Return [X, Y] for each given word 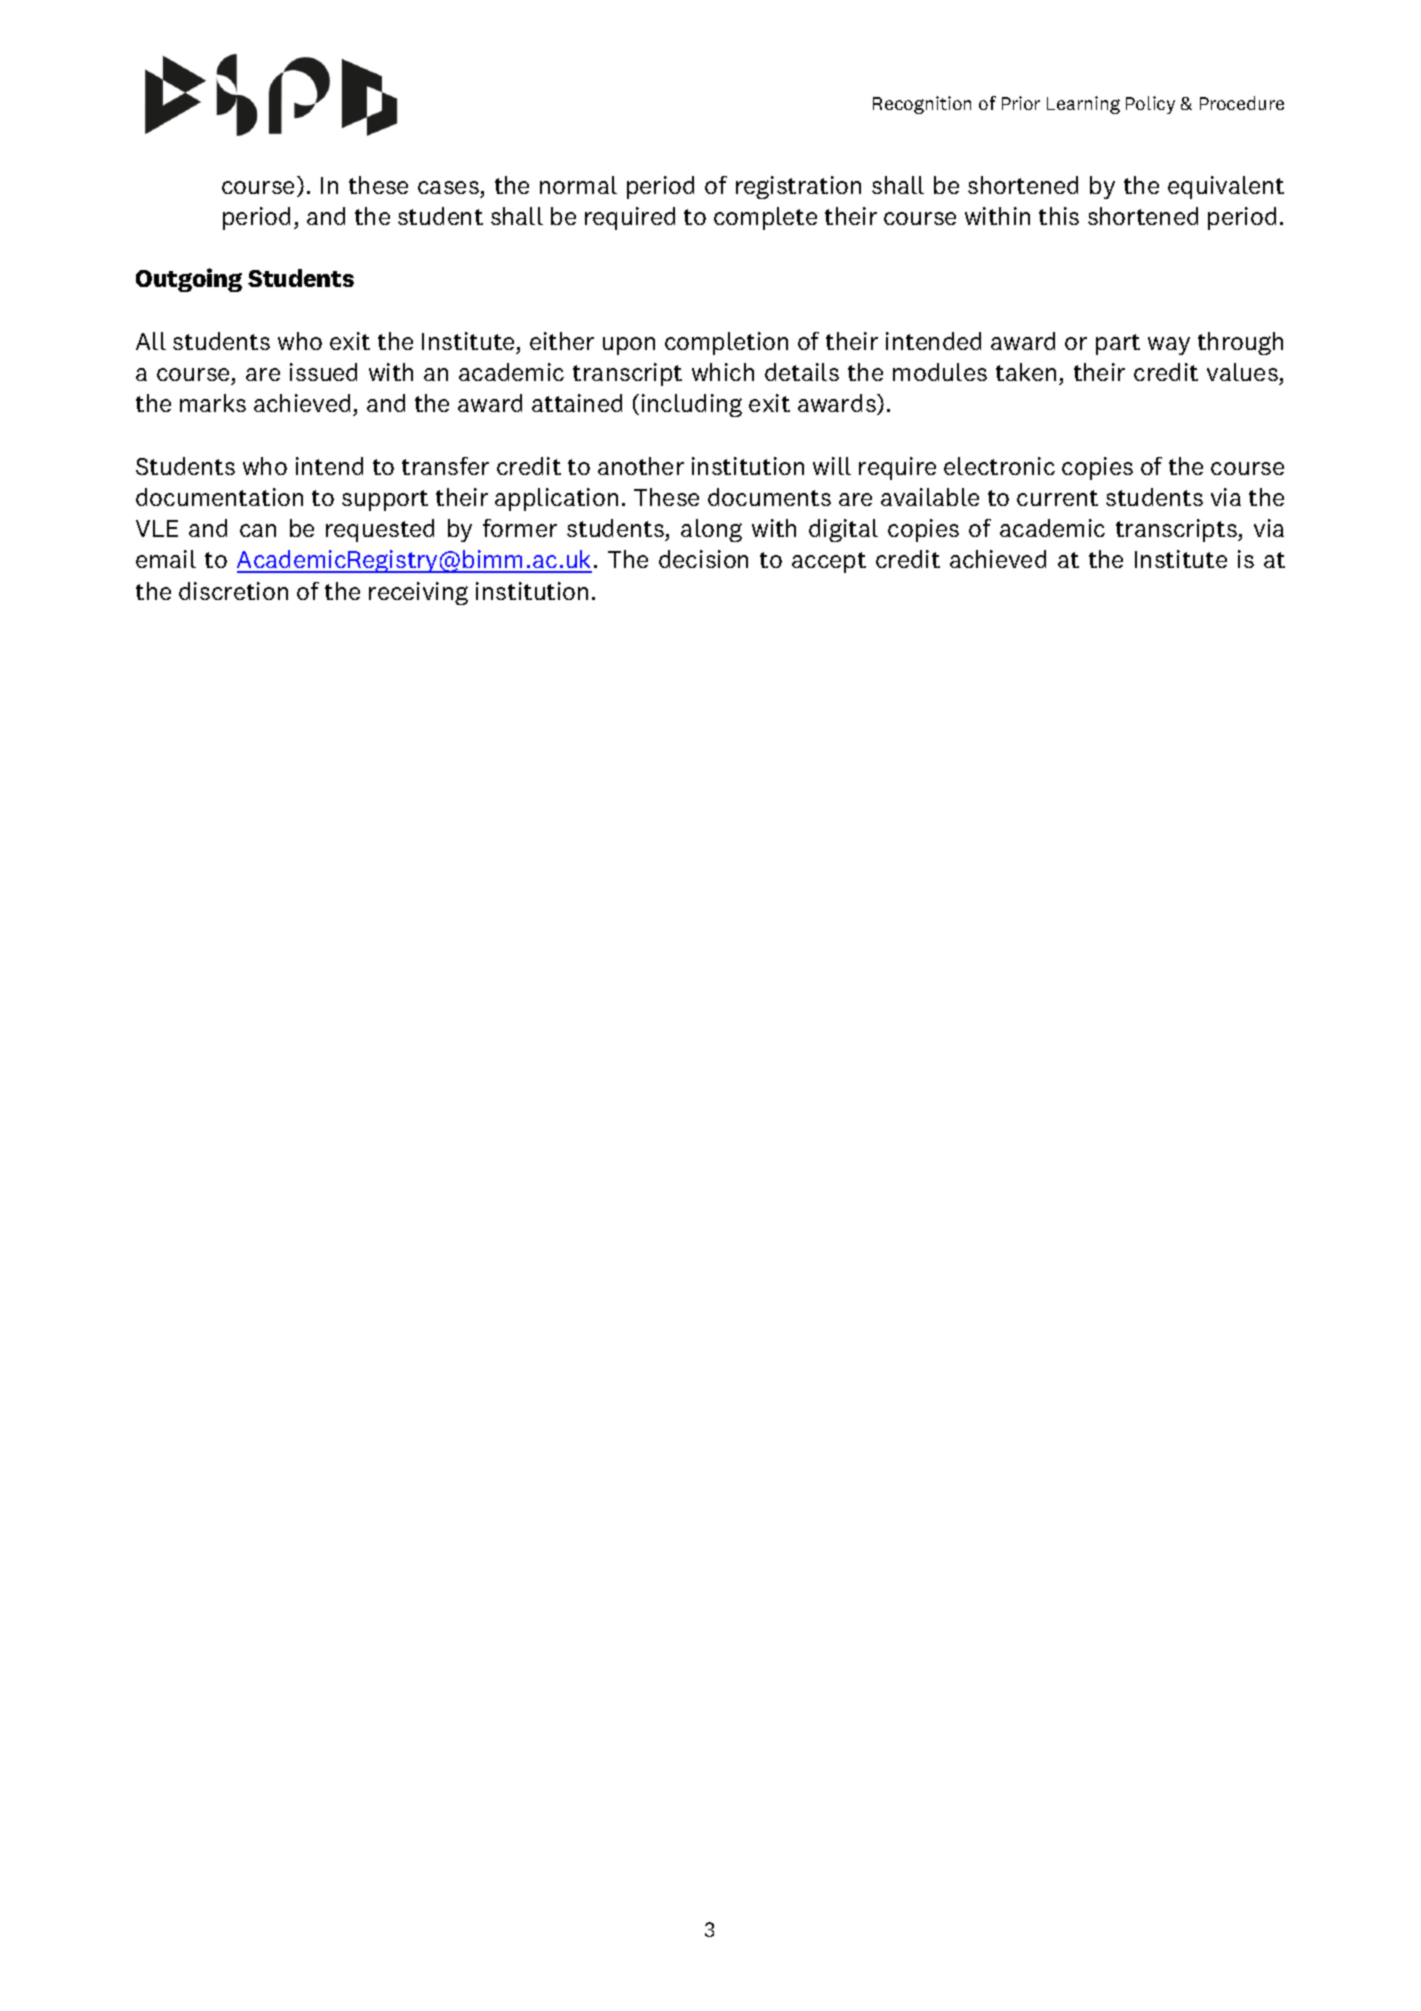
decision [703, 559]
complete [765, 218]
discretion [233, 591]
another [641, 466]
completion [726, 343]
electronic [999, 466]
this [1059, 216]
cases [448, 187]
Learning [1083, 105]
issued [323, 372]
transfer [445, 466]
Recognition [922, 105]
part [1118, 344]
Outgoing [189, 280]
